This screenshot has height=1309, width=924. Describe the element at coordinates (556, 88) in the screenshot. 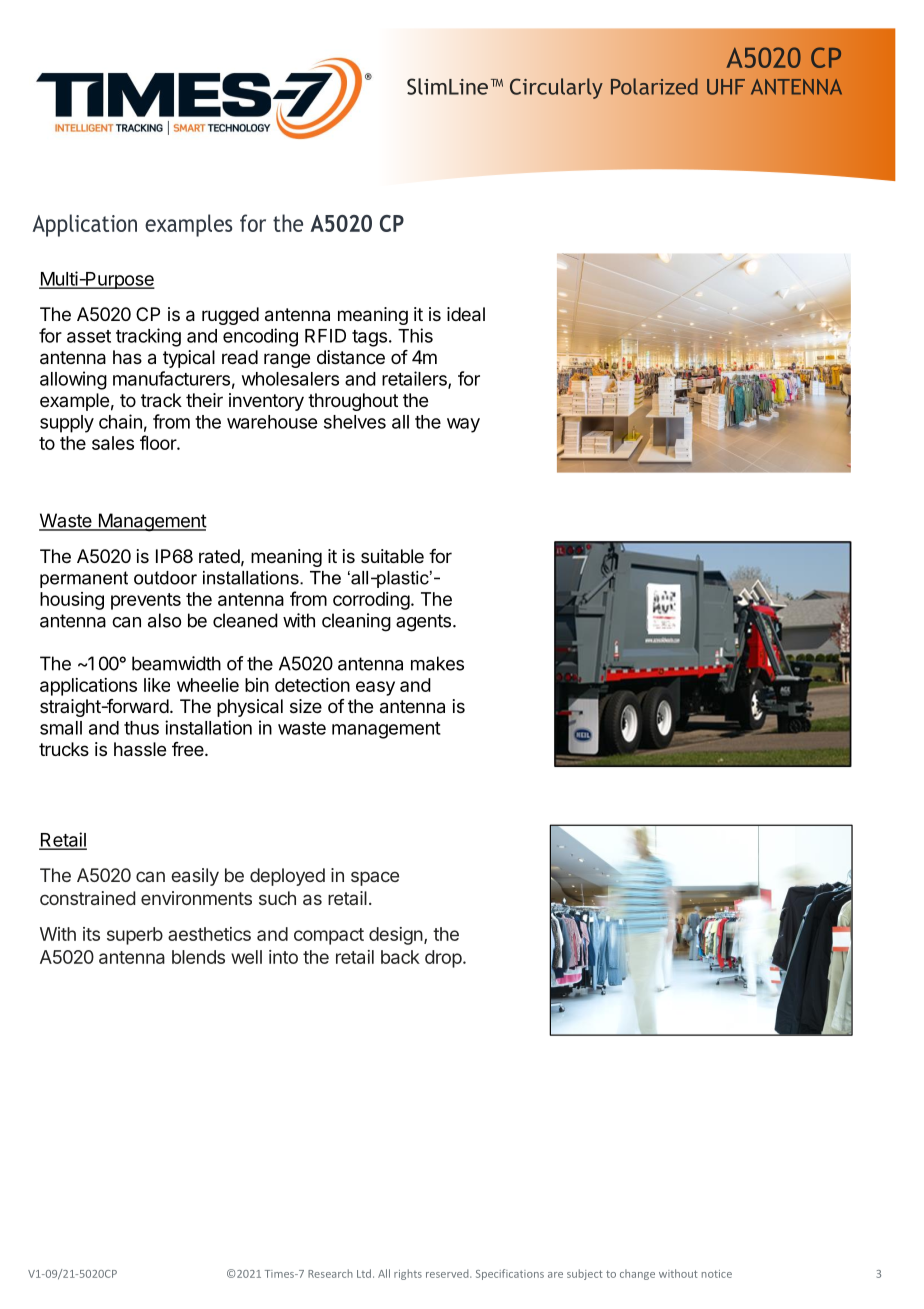

I see `Circularly` at that location.
